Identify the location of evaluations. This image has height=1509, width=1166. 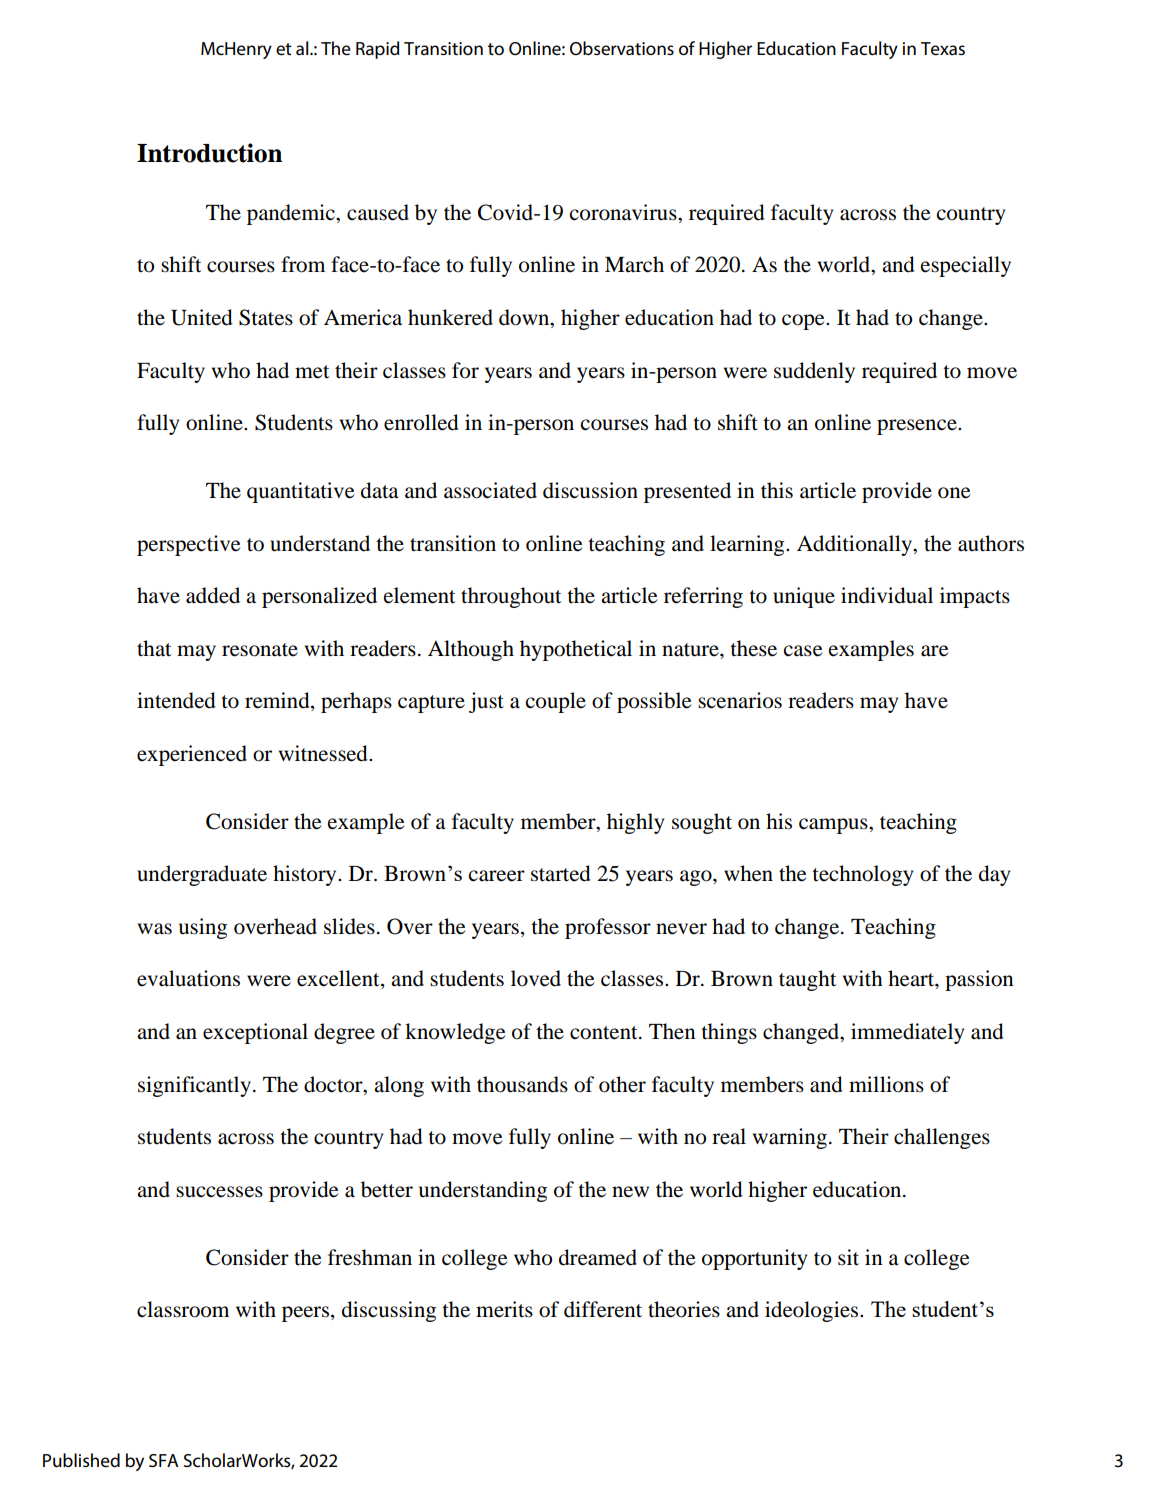
(188, 978).
